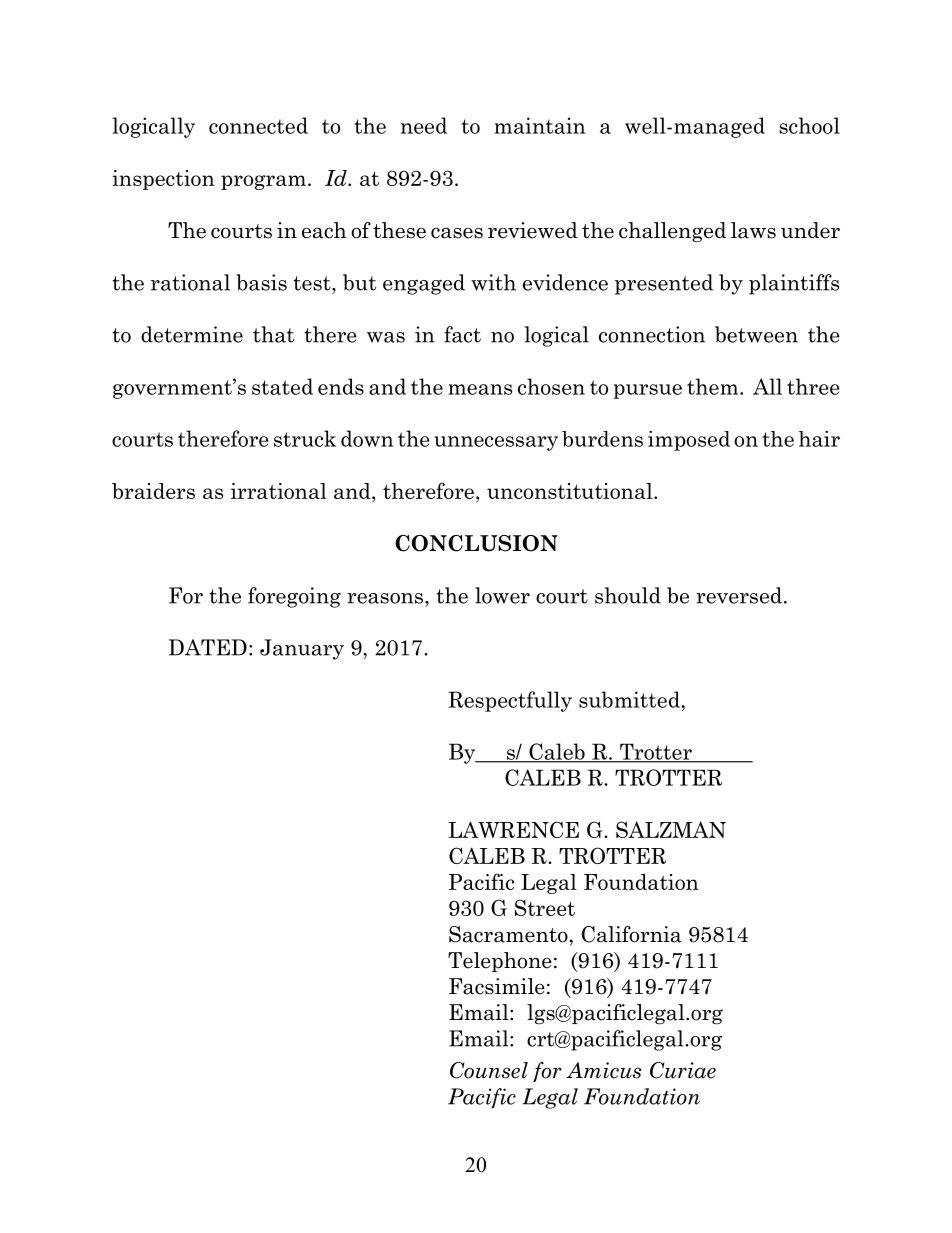 The width and height of the screenshot is (952, 1233). Describe the element at coordinates (683, 1070) in the screenshot. I see `Curiae` at that location.
